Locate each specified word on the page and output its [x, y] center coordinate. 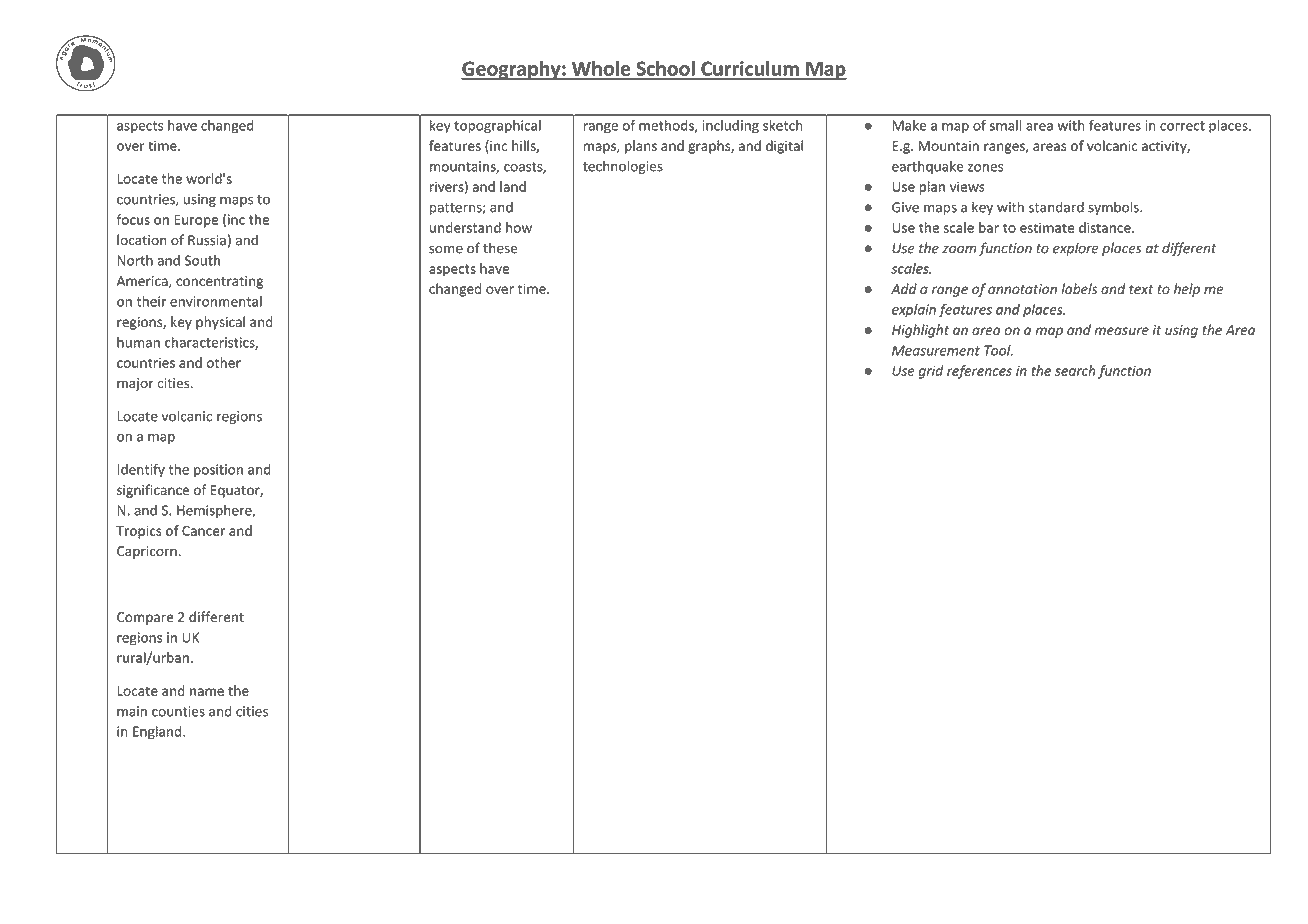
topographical [497, 127]
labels [1079, 289]
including [731, 127]
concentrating [219, 282]
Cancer [203, 531]
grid [931, 372]
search [1075, 370]
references [979, 372]
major [135, 384]
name [207, 692]
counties [178, 711]
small [1005, 125]
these [500, 248]
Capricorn [148, 552]
